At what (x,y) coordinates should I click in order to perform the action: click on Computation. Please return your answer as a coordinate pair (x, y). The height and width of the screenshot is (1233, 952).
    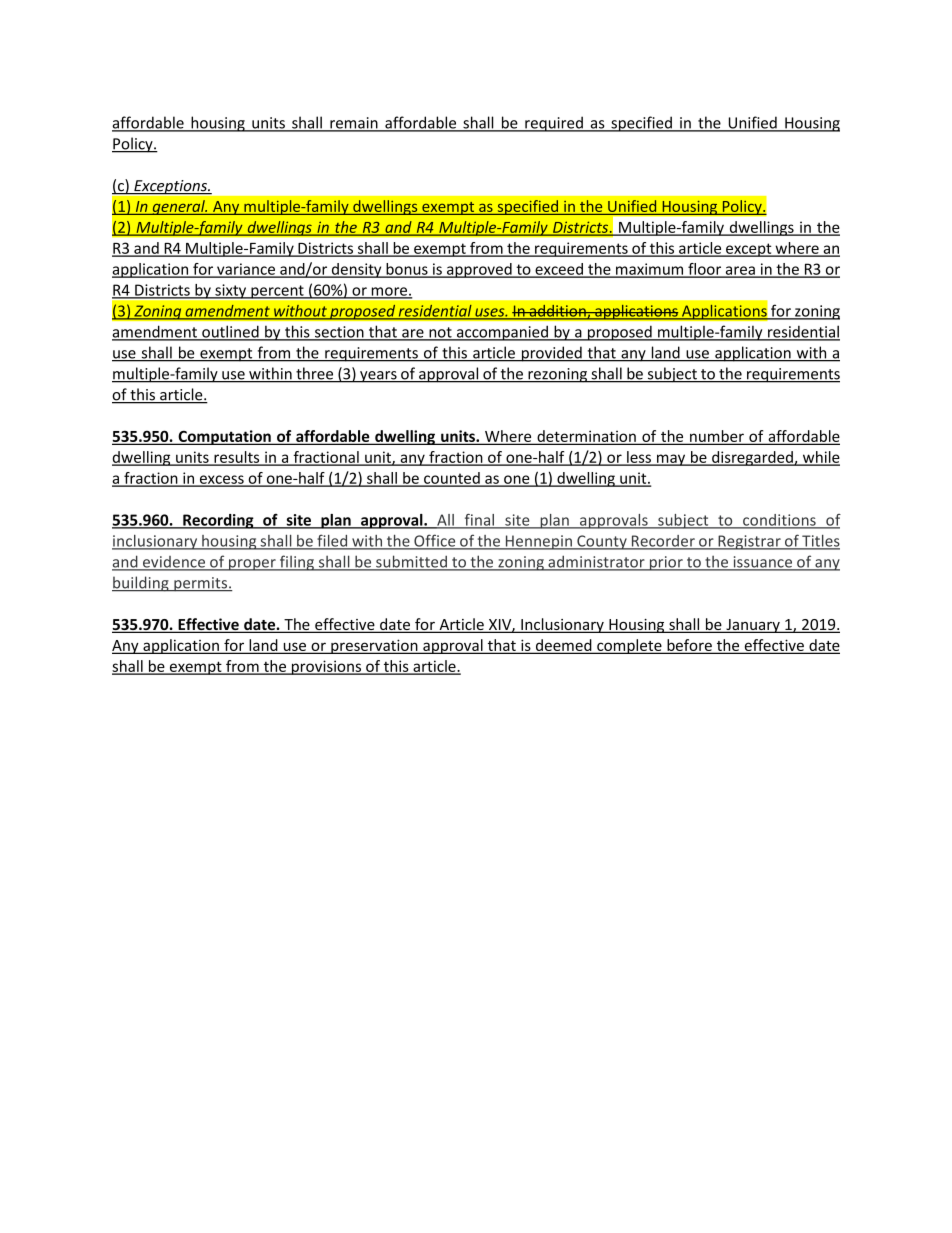
    Looking at the image, I should click on (224, 437).
